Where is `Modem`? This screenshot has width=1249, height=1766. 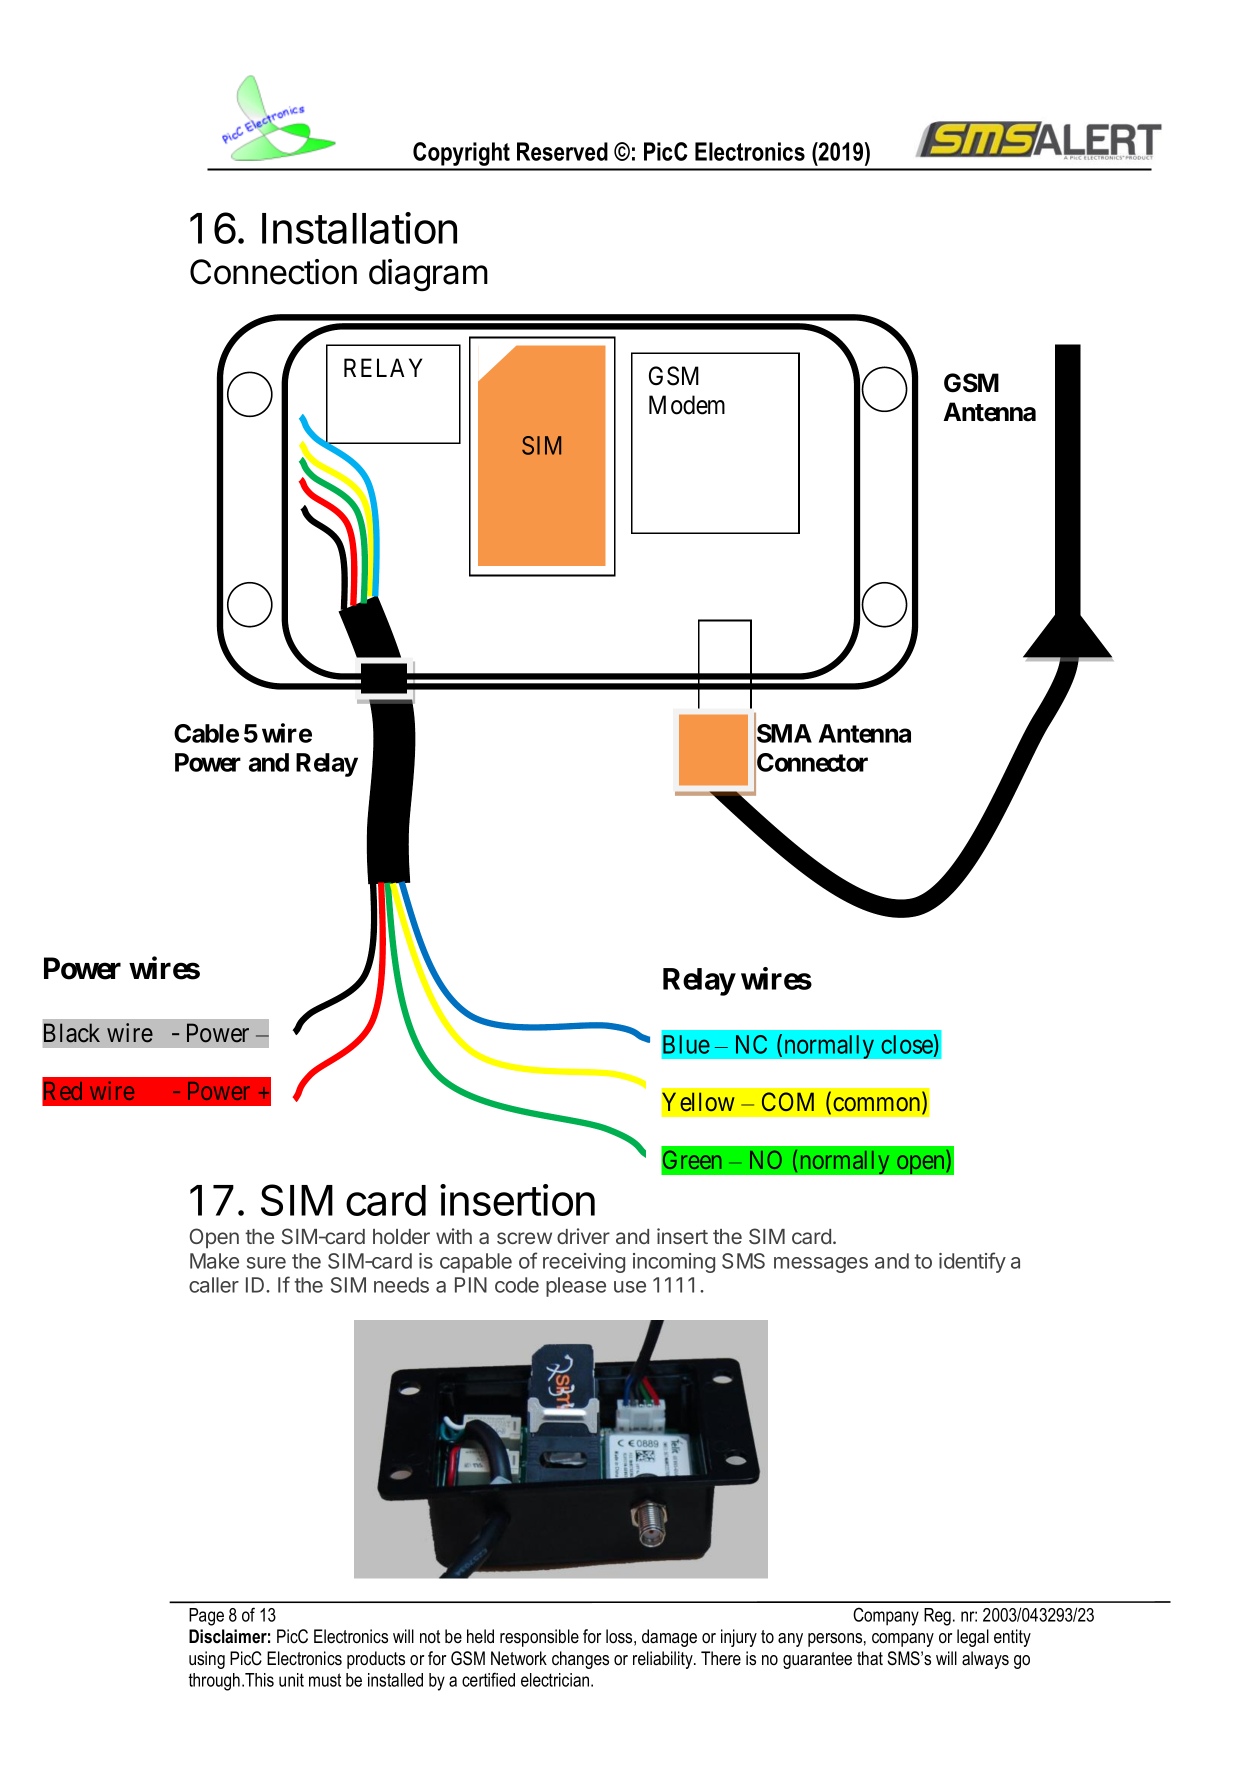 Modem is located at coordinates (687, 405).
